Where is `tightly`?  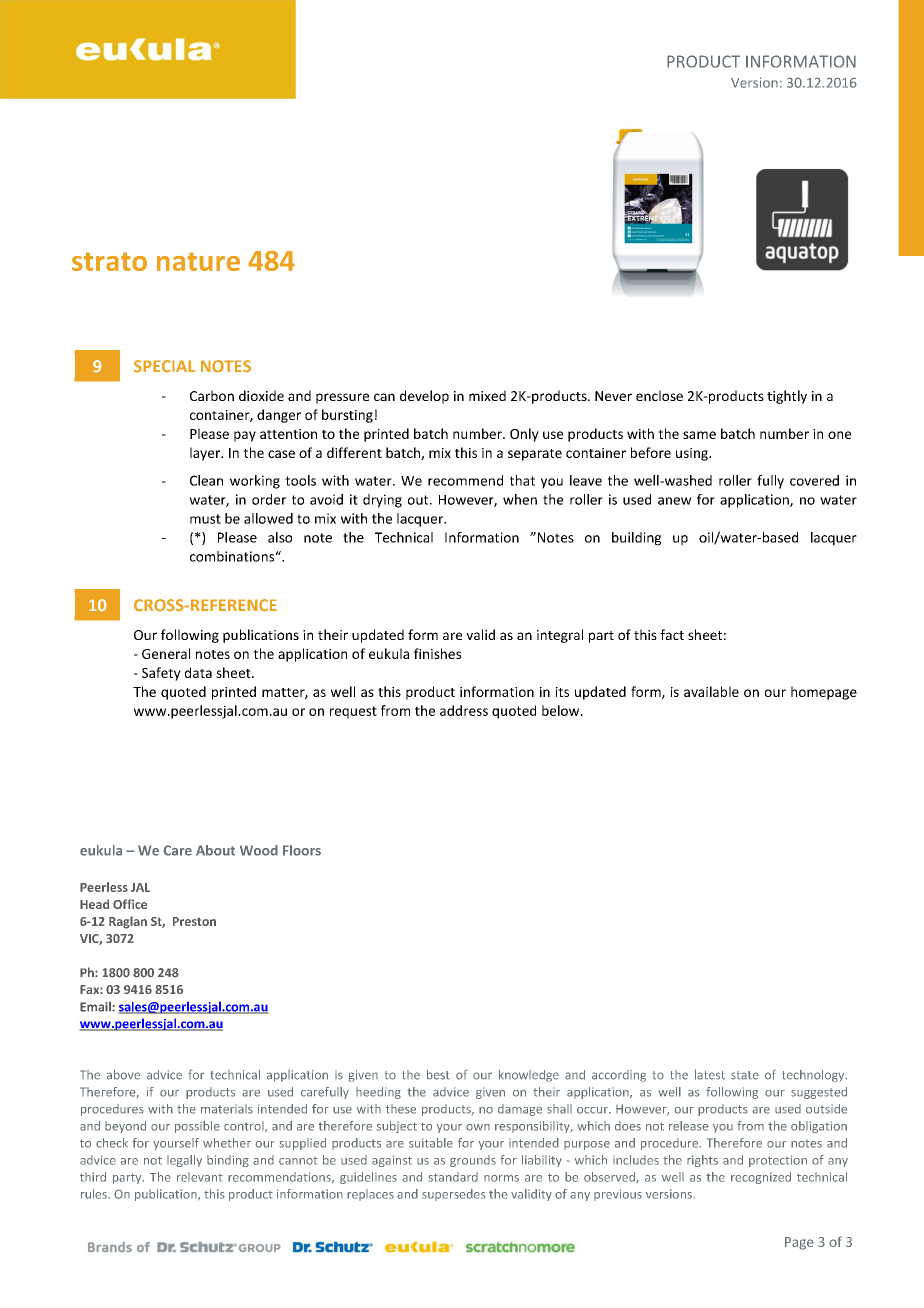 tightly is located at coordinates (787, 397).
